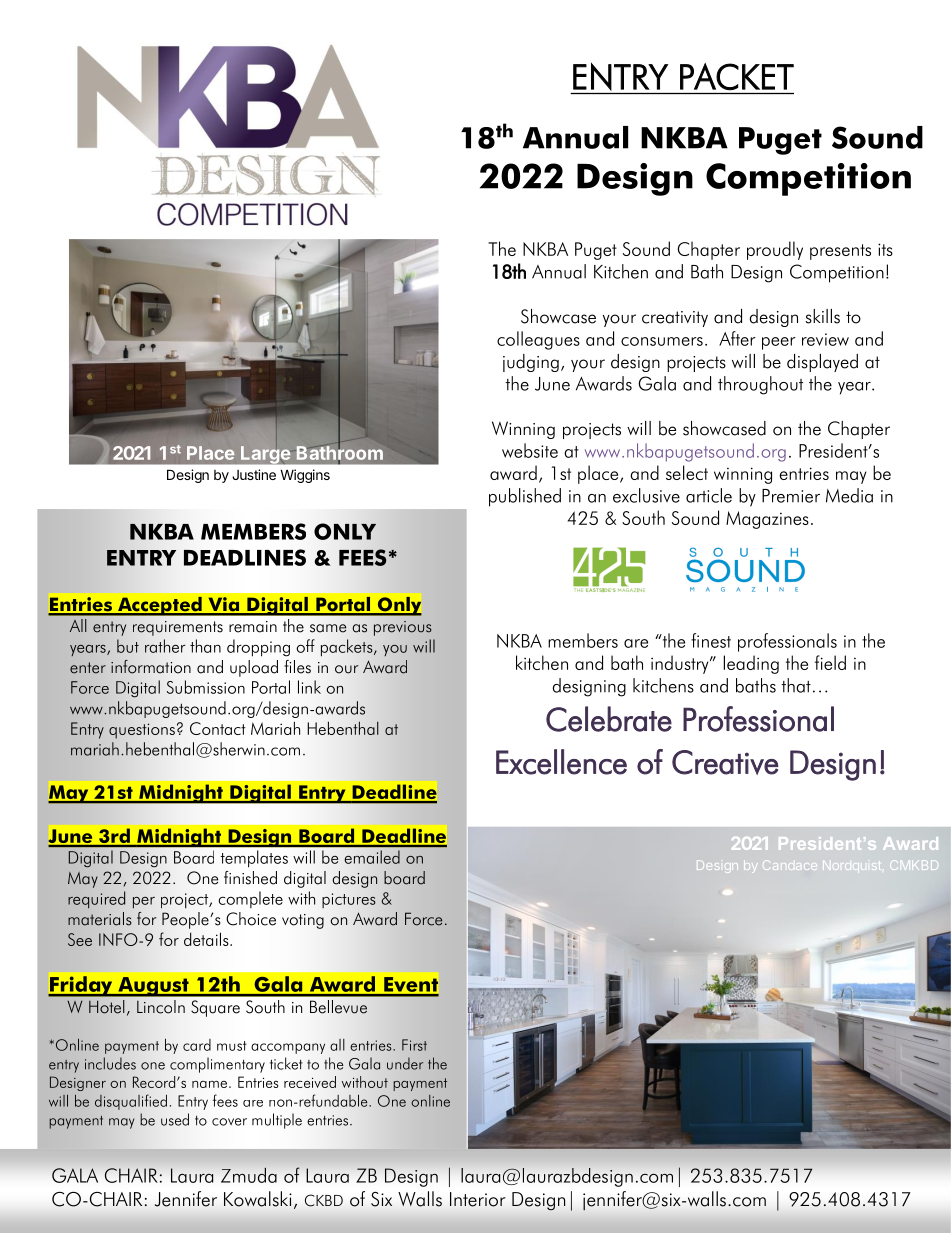  Describe the element at coordinates (767, 520) in the screenshot. I see `Magazines` at that location.
